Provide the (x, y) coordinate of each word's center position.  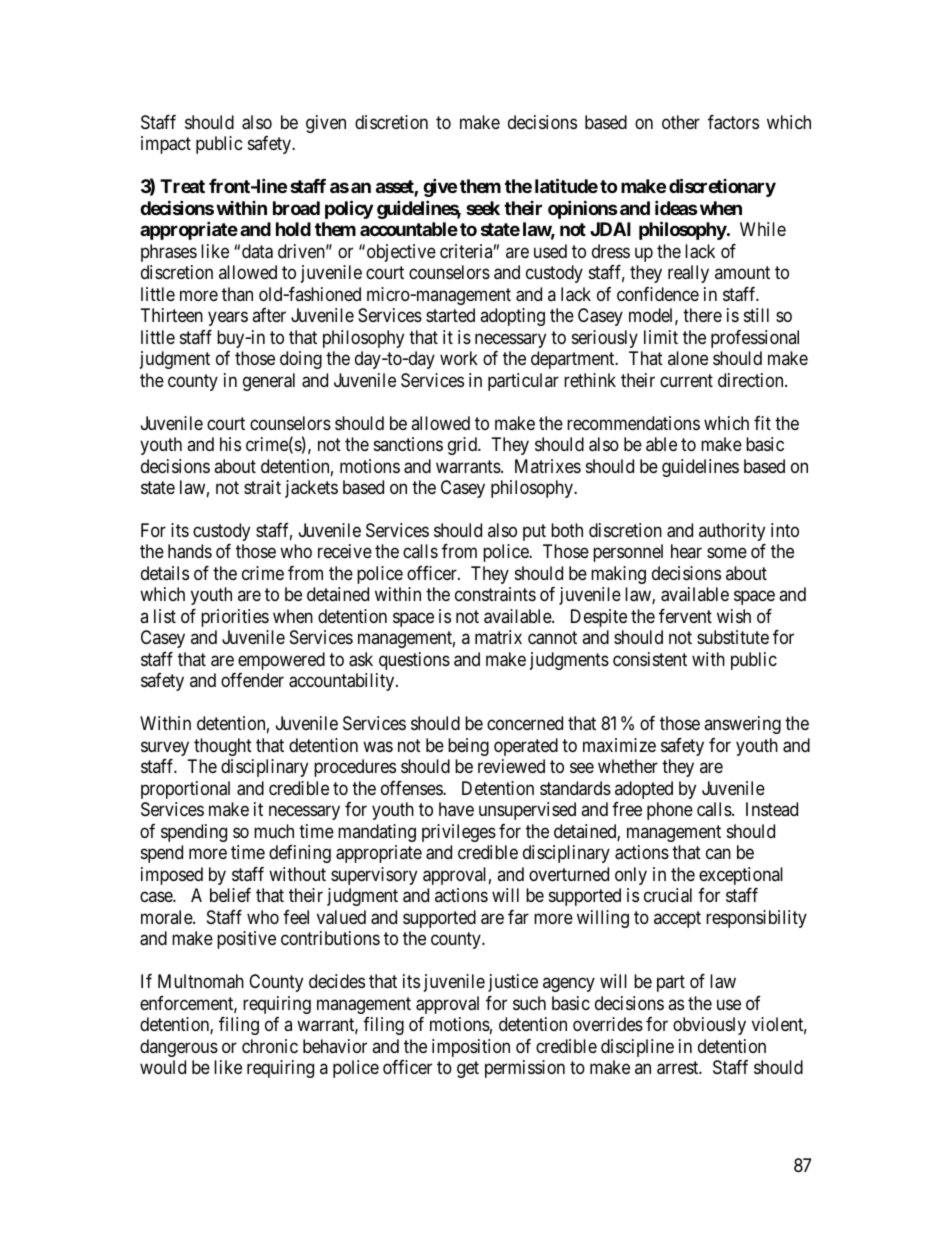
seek (483, 208)
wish (734, 616)
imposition (471, 1048)
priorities (235, 618)
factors (733, 122)
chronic (270, 1046)
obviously (709, 1026)
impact (166, 145)
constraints (495, 594)
